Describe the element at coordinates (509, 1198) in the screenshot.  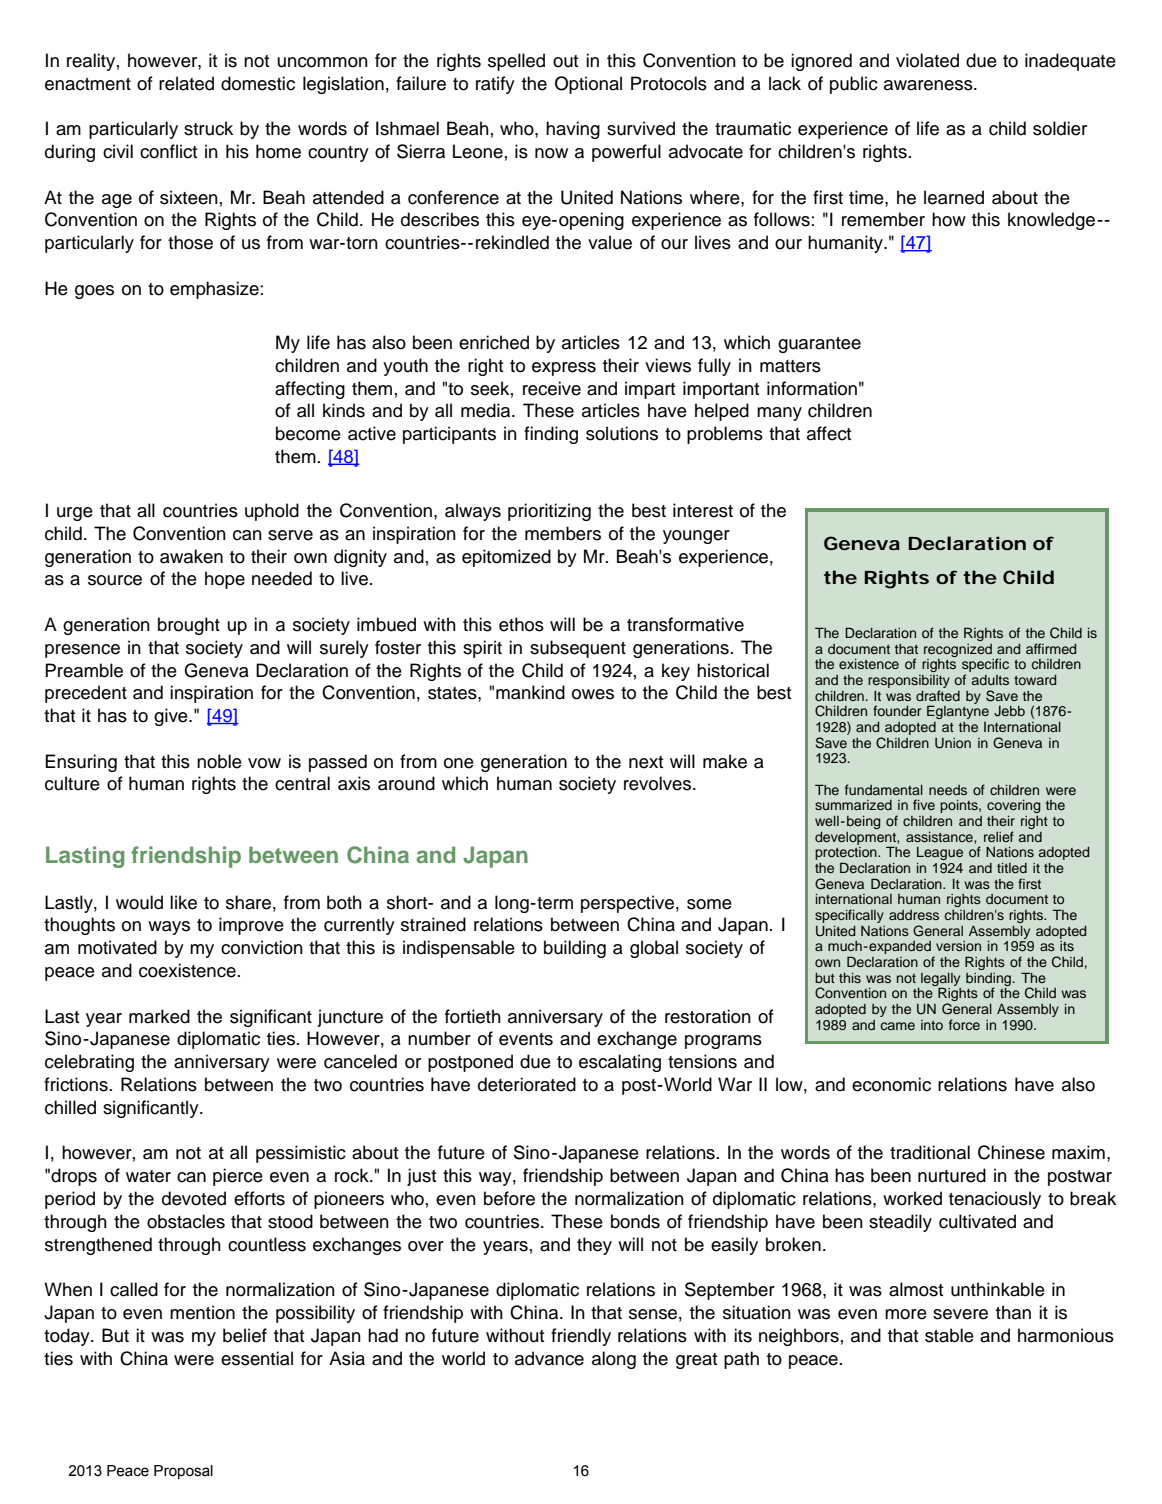
I see `before` at that location.
